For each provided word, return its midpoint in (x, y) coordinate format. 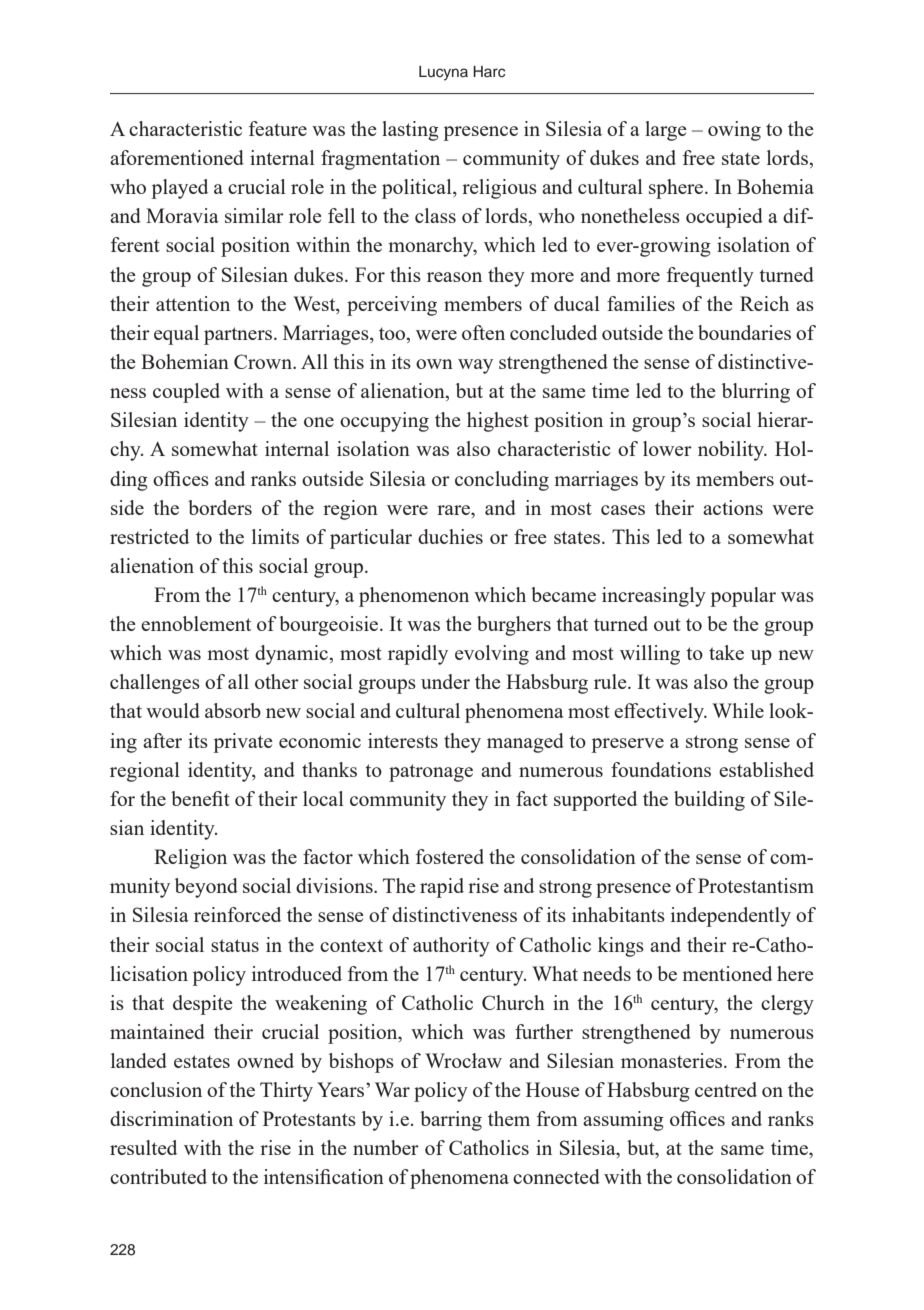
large (666, 131)
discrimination (171, 1118)
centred (726, 1089)
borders (220, 507)
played (180, 189)
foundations (661, 769)
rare (454, 510)
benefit (200, 798)
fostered (450, 856)
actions (733, 507)
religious (499, 189)
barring (451, 1121)
